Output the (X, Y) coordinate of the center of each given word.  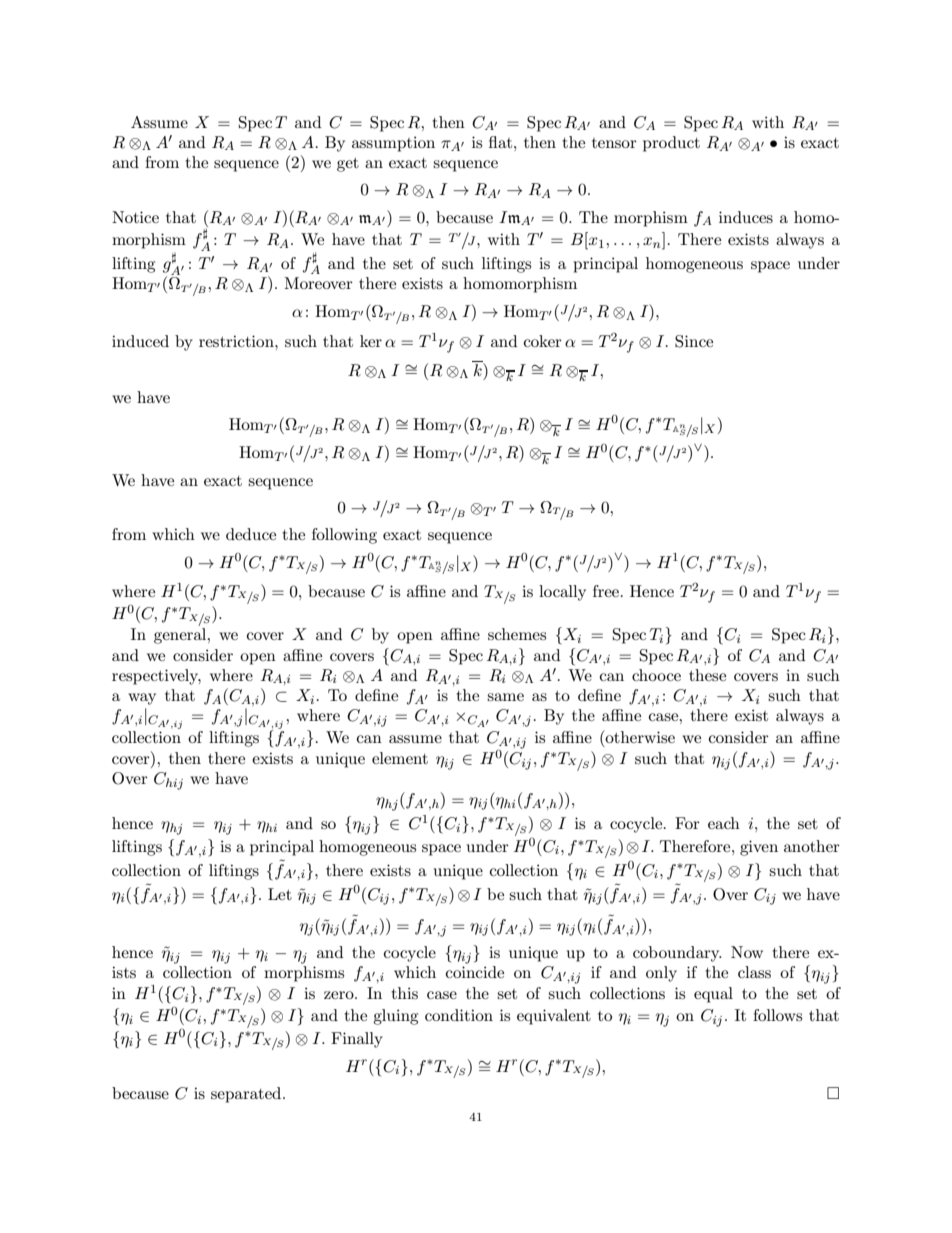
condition (459, 1015)
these (707, 675)
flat (502, 142)
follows (777, 1015)
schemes (517, 634)
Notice (135, 217)
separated (247, 1095)
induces (746, 217)
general (181, 636)
